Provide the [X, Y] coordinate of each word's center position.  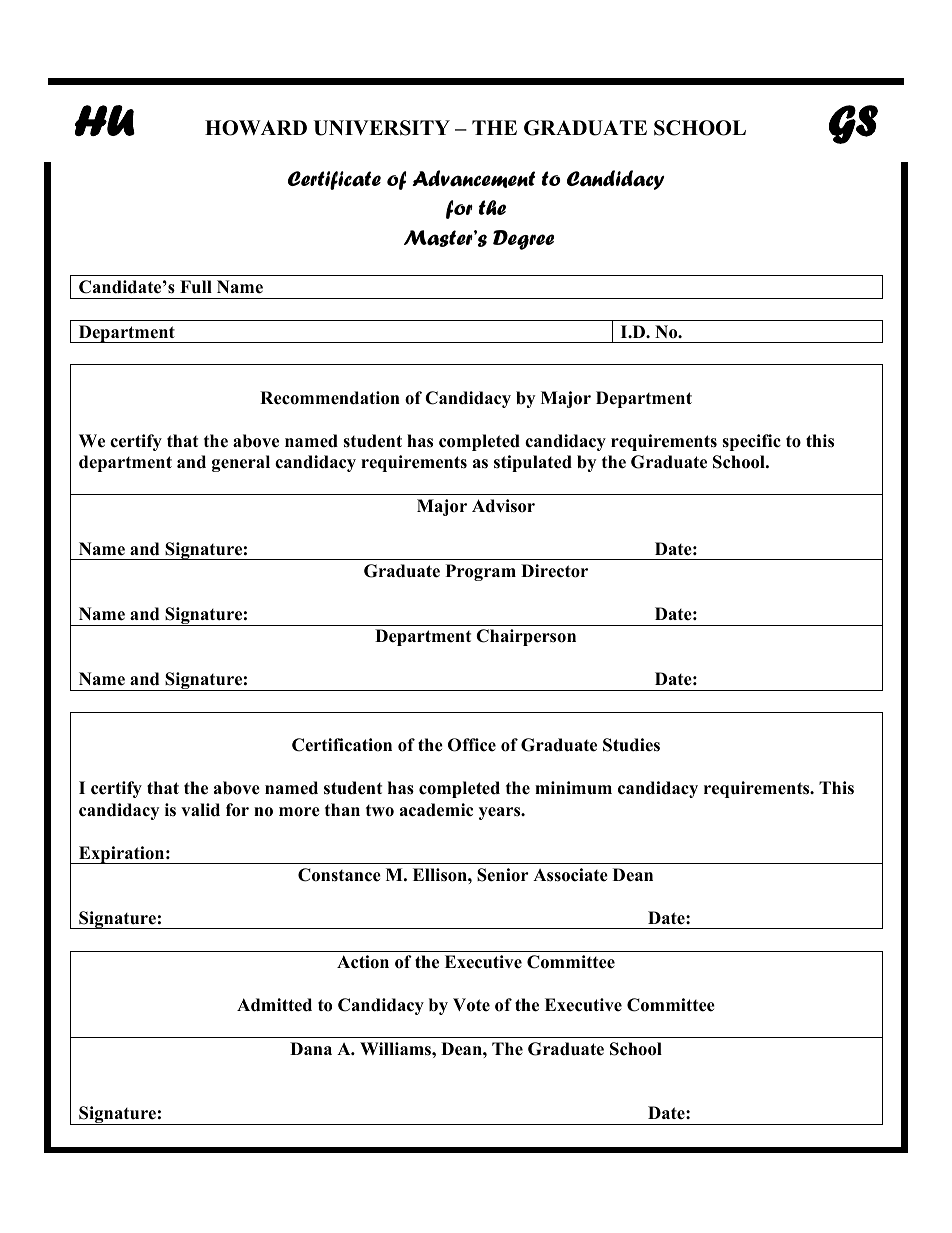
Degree [523, 240]
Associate [570, 875]
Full [196, 287]
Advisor [503, 506]
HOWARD [256, 128]
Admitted [274, 1005]
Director [554, 571]
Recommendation [330, 398]
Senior [503, 875]
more [299, 812]
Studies [631, 745]
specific [751, 442]
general [241, 463]
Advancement [473, 179]
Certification [342, 745]
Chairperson [526, 637]
